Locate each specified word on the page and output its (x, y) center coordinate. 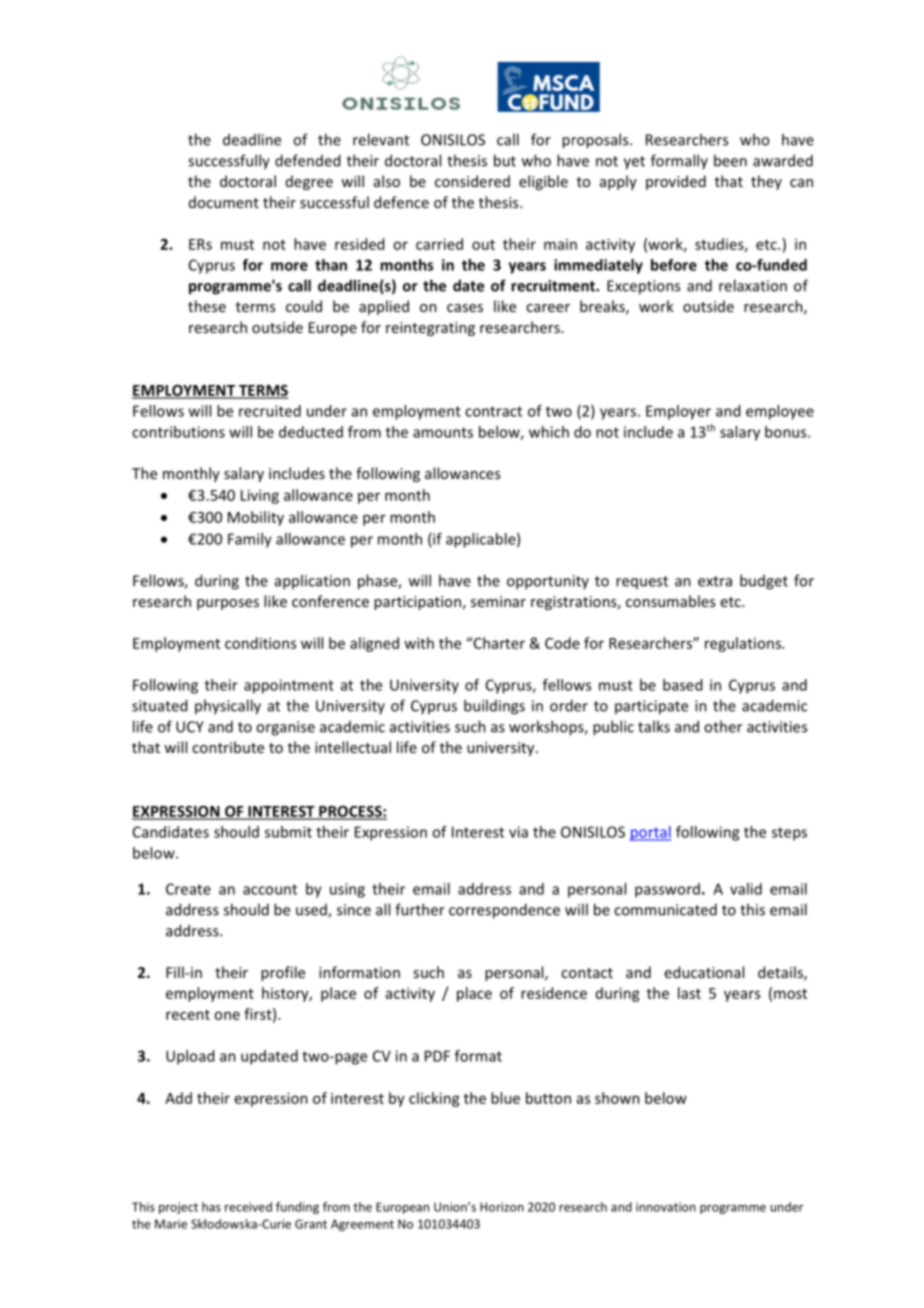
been (730, 160)
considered (472, 181)
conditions (260, 643)
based (682, 685)
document (224, 202)
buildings (494, 707)
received (248, 1207)
